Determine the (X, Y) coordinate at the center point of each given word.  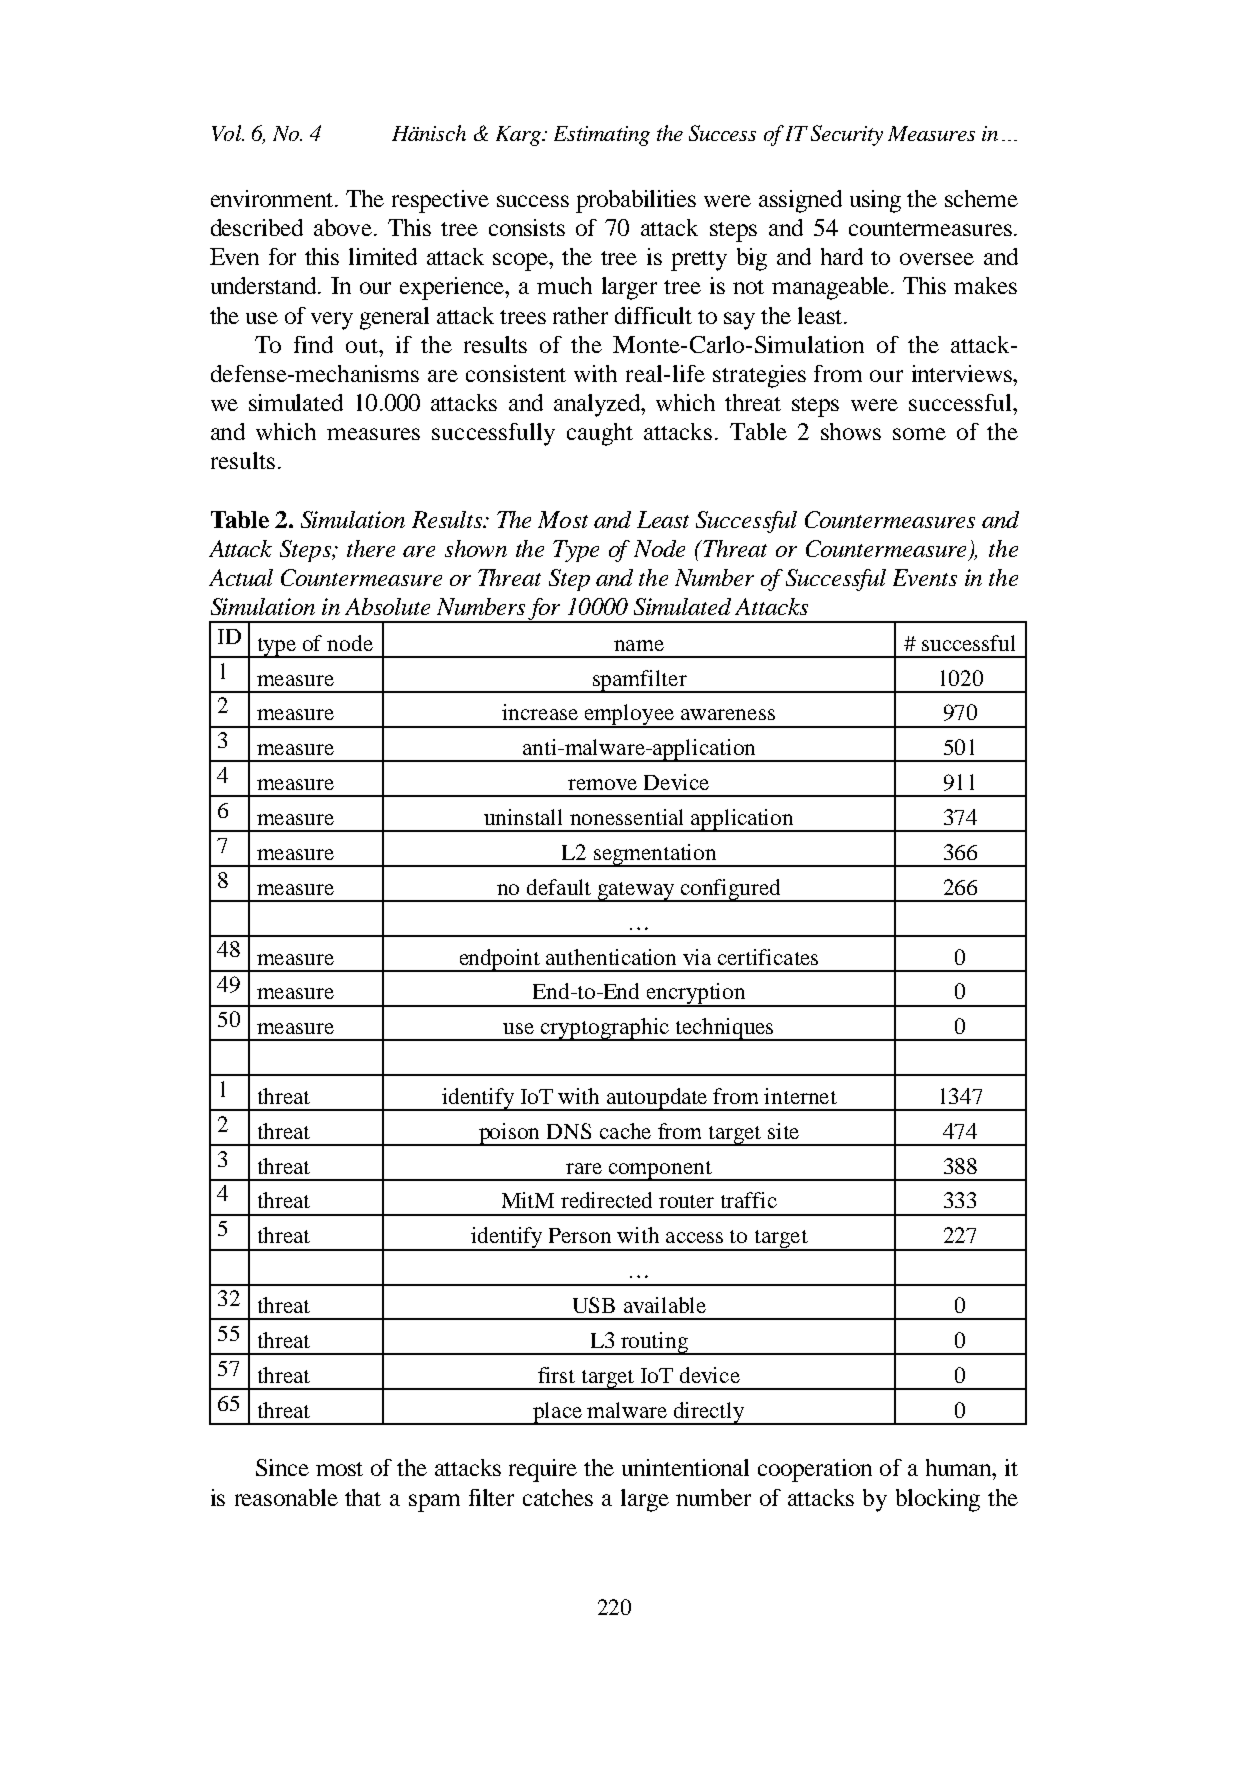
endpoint (500, 960)
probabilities (636, 201)
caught (600, 434)
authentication (611, 957)
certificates (768, 957)
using (875, 201)
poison (509, 1134)
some (919, 434)
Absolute (387, 606)
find (313, 344)
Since (282, 1467)
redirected (606, 1200)
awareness (728, 714)
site (783, 1131)
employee (629, 716)
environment (273, 198)
